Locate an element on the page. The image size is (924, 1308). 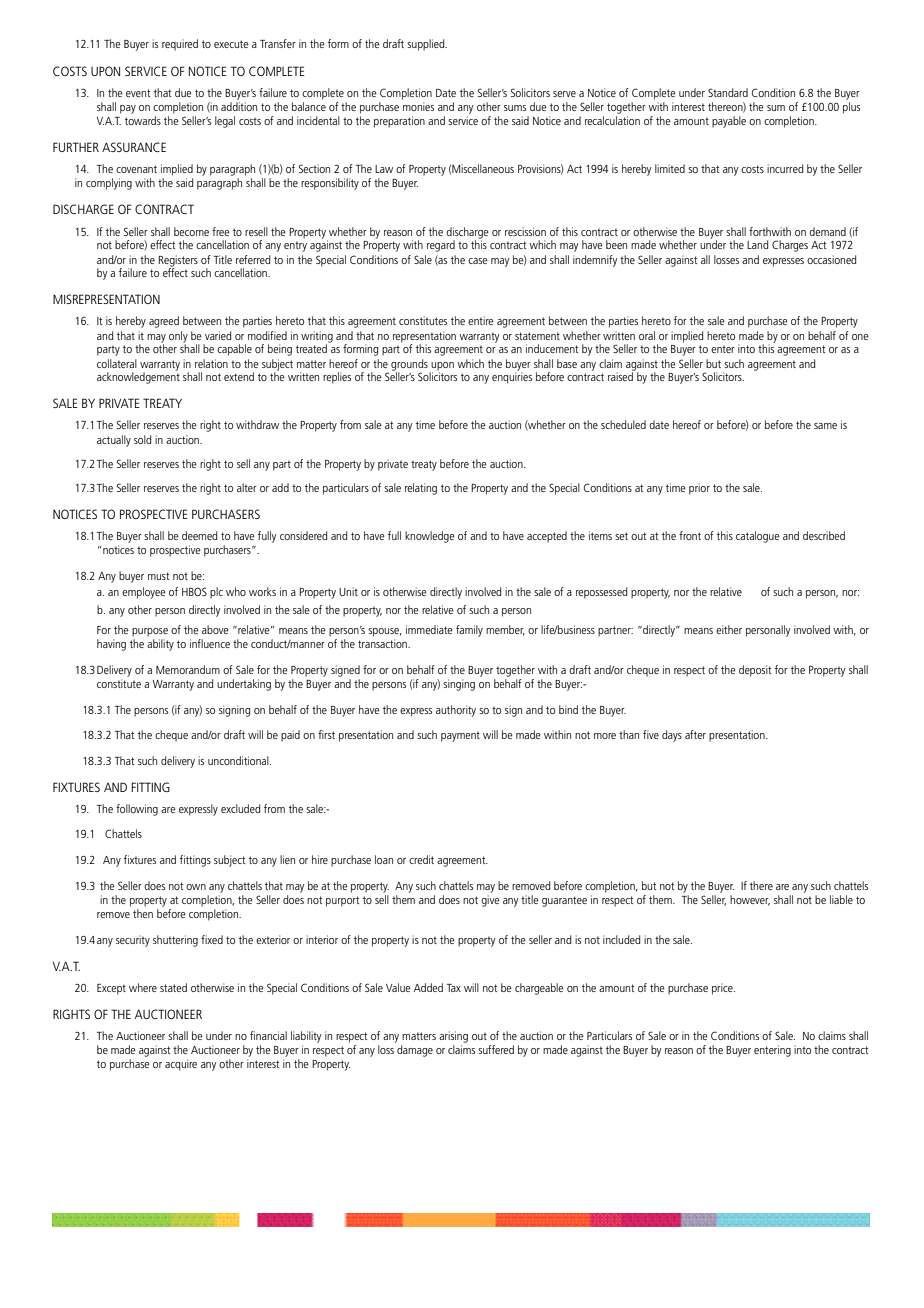
event is located at coordinates (138, 93).
